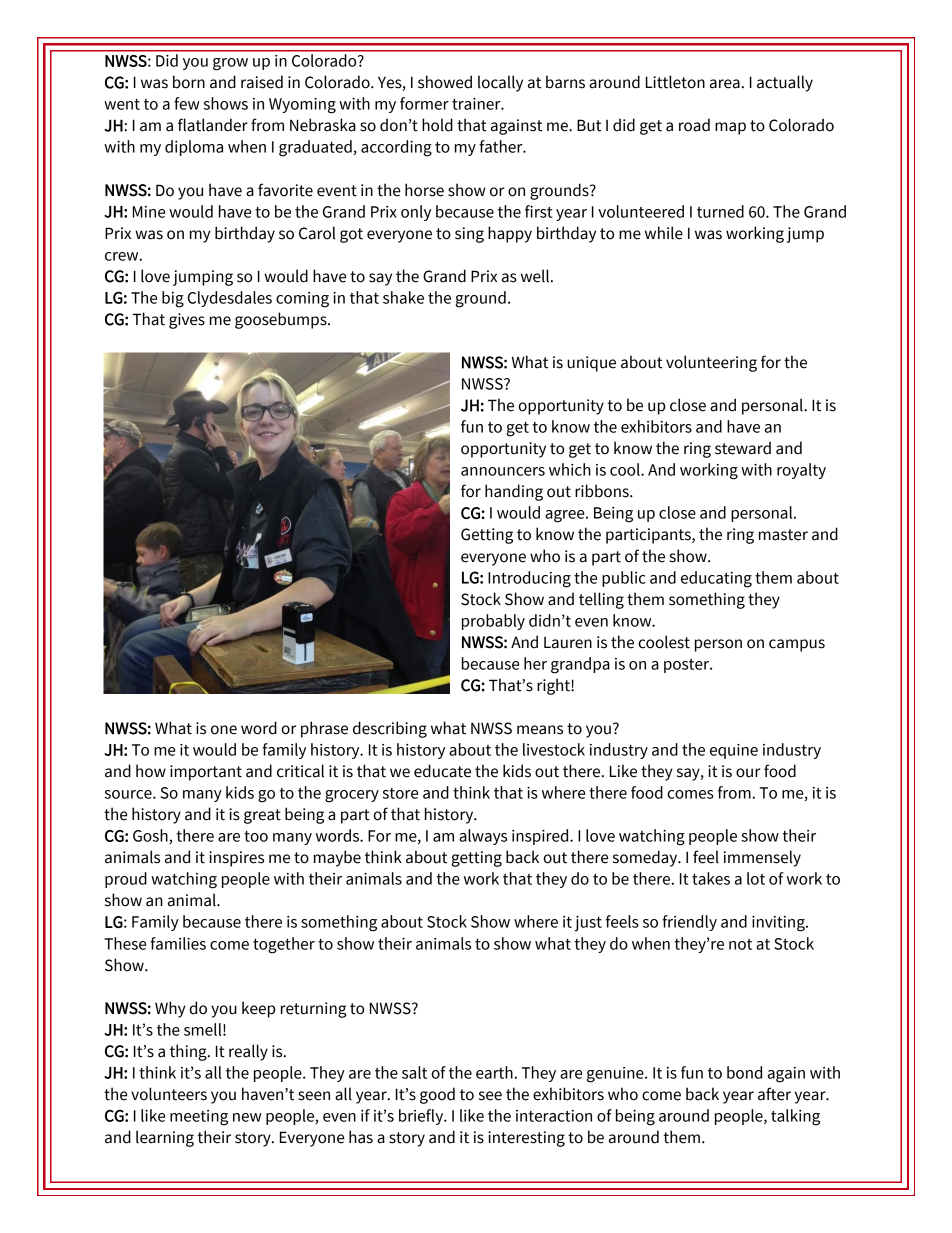 This screenshot has height=1233, width=952. What do you see at coordinates (437, 1095) in the screenshot?
I see `good` at bounding box center [437, 1095].
